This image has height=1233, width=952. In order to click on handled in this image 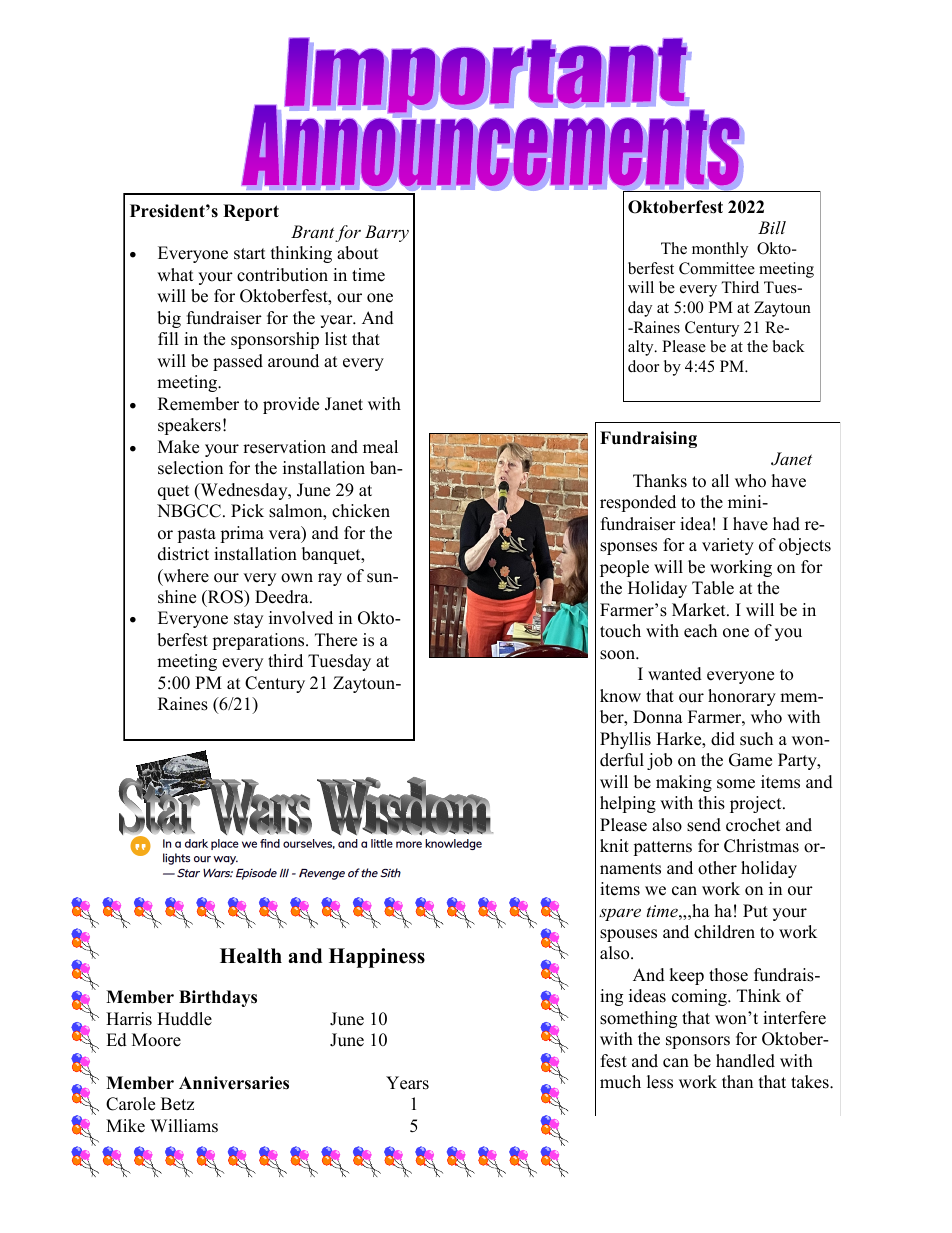, I will do `click(745, 1061)`.
